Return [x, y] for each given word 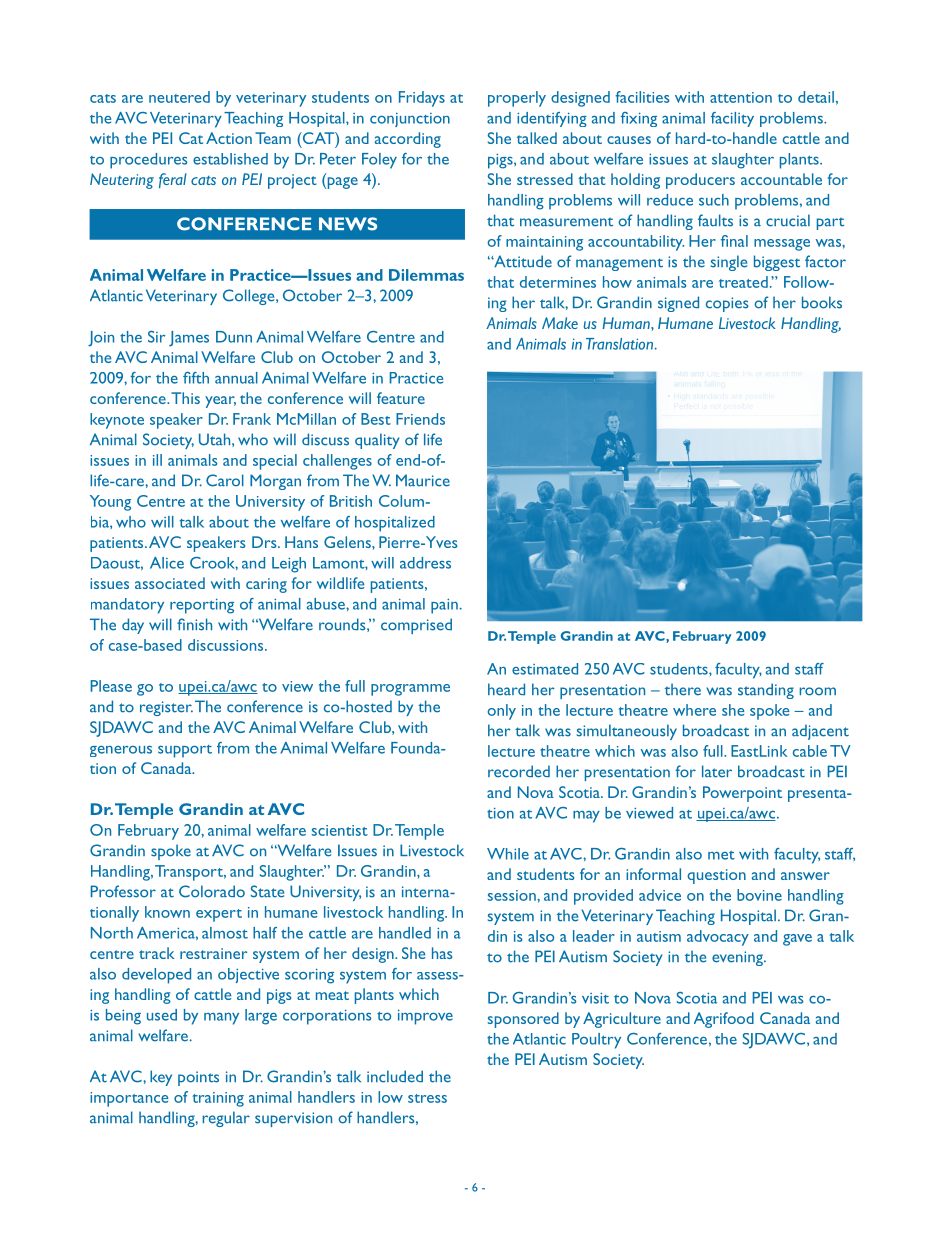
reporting [202, 606]
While [508, 854]
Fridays [422, 99]
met [721, 855]
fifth [196, 378]
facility [732, 119]
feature [401, 398]
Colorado [212, 891]
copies [727, 304]
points [198, 1078]
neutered [179, 97]
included [395, 1076]
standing [766, 691]
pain [444, 606]
